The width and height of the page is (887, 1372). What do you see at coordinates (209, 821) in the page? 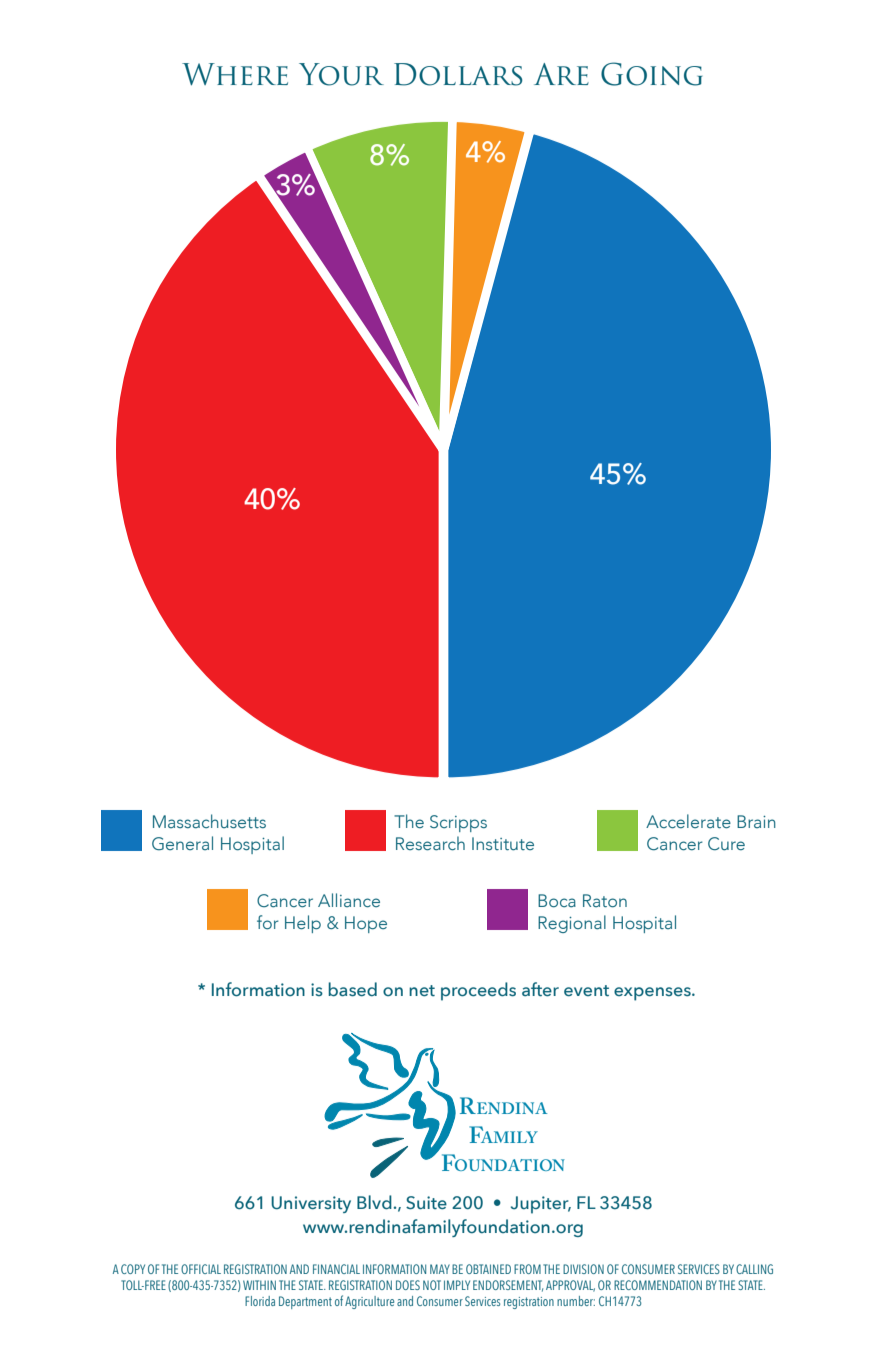
I see `Massachusetts` at bounding box center [209, 821].
